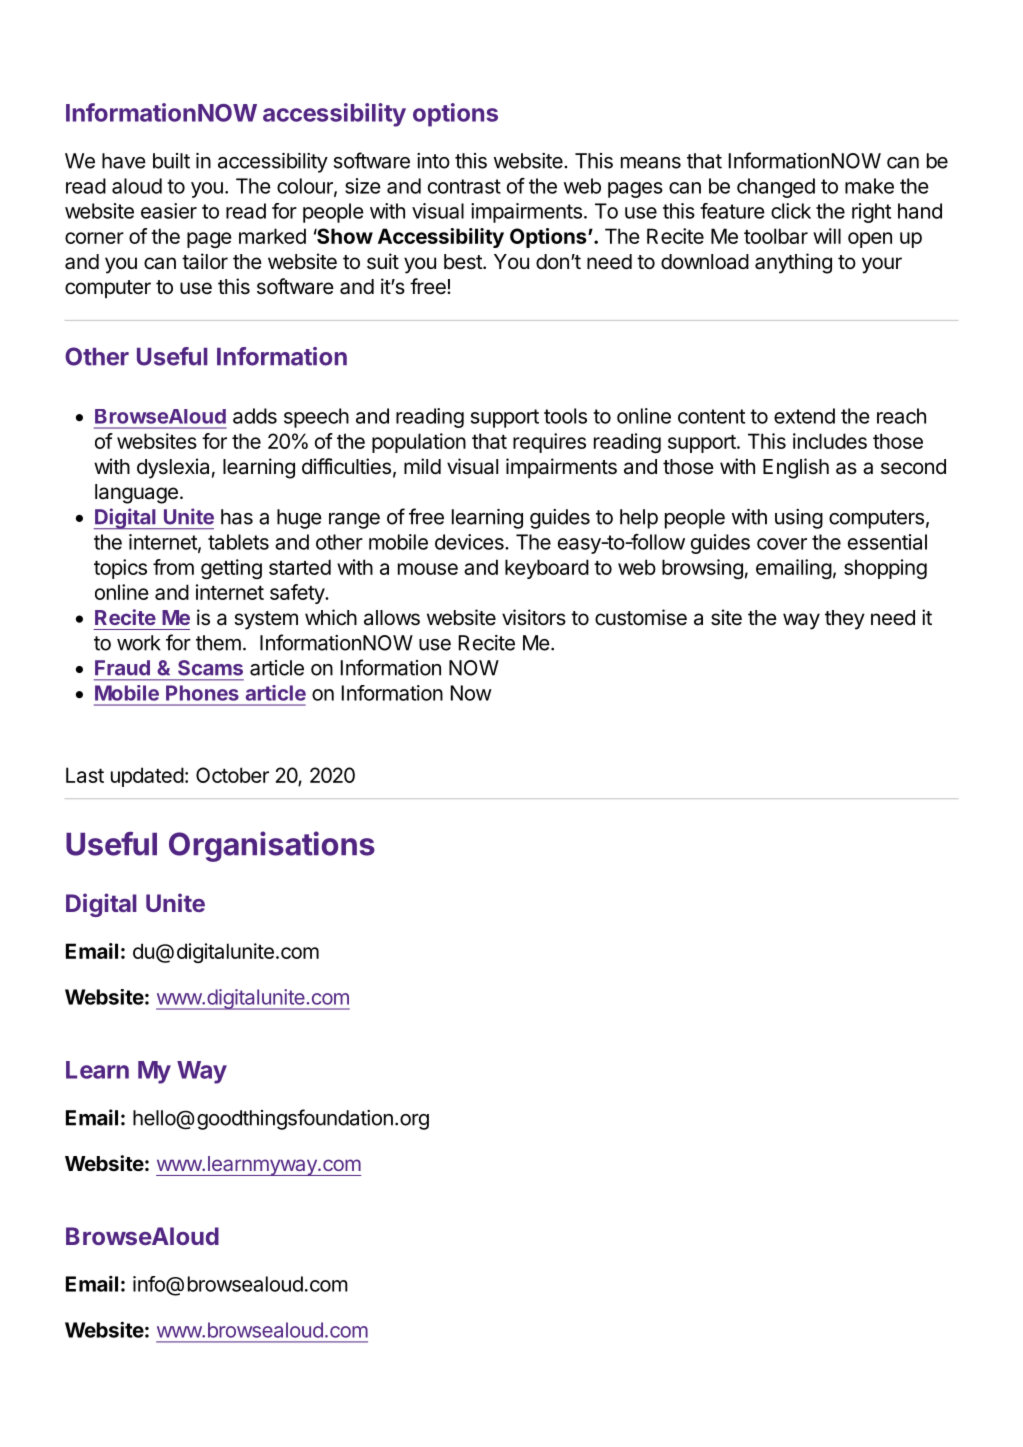 This image has height=1447, width=1023. What do you see at coordinates (272, 846) in the image?
I see `Organisations` at bounding box center [272, 846].
